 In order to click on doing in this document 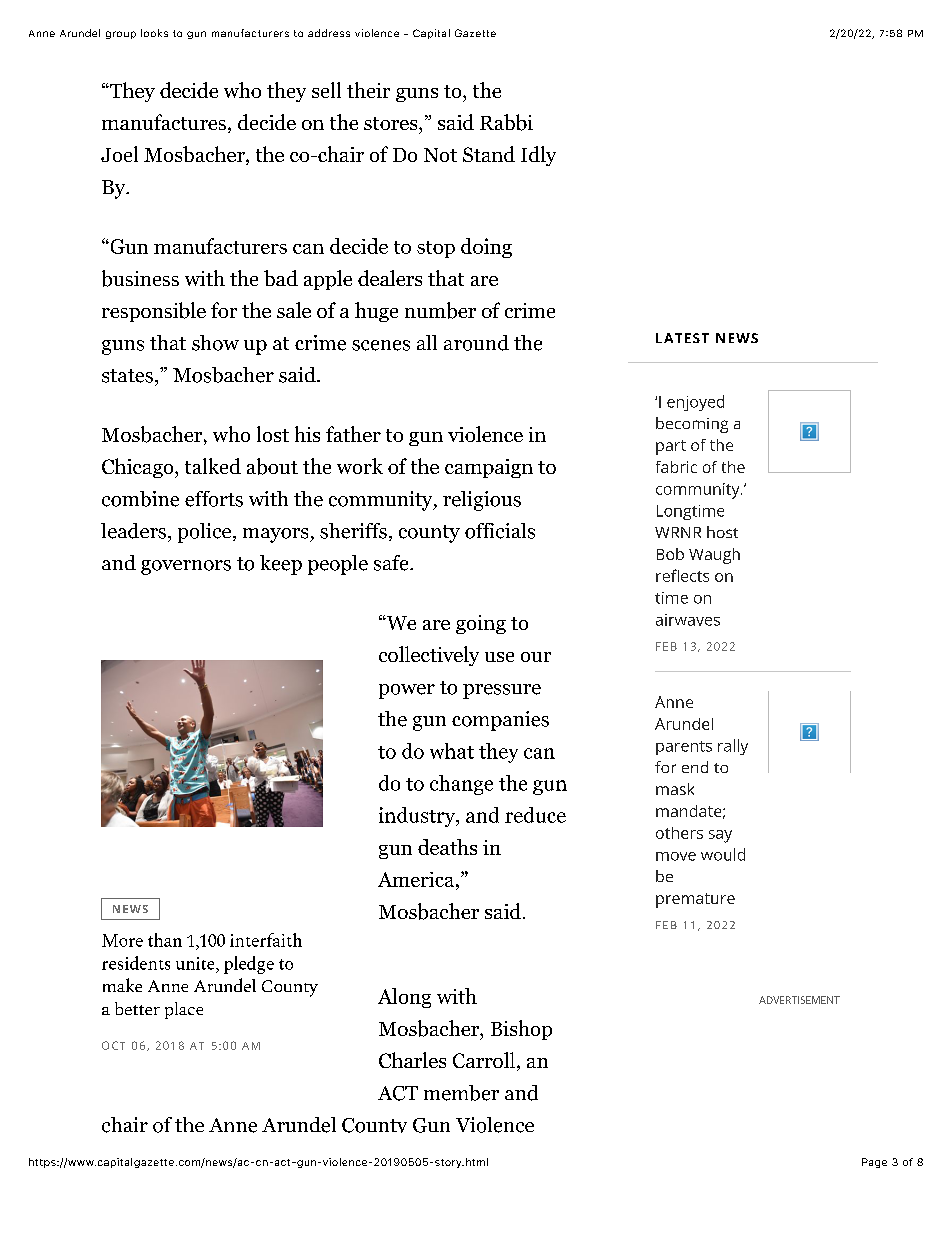, I will do `click(486, 248)`.
